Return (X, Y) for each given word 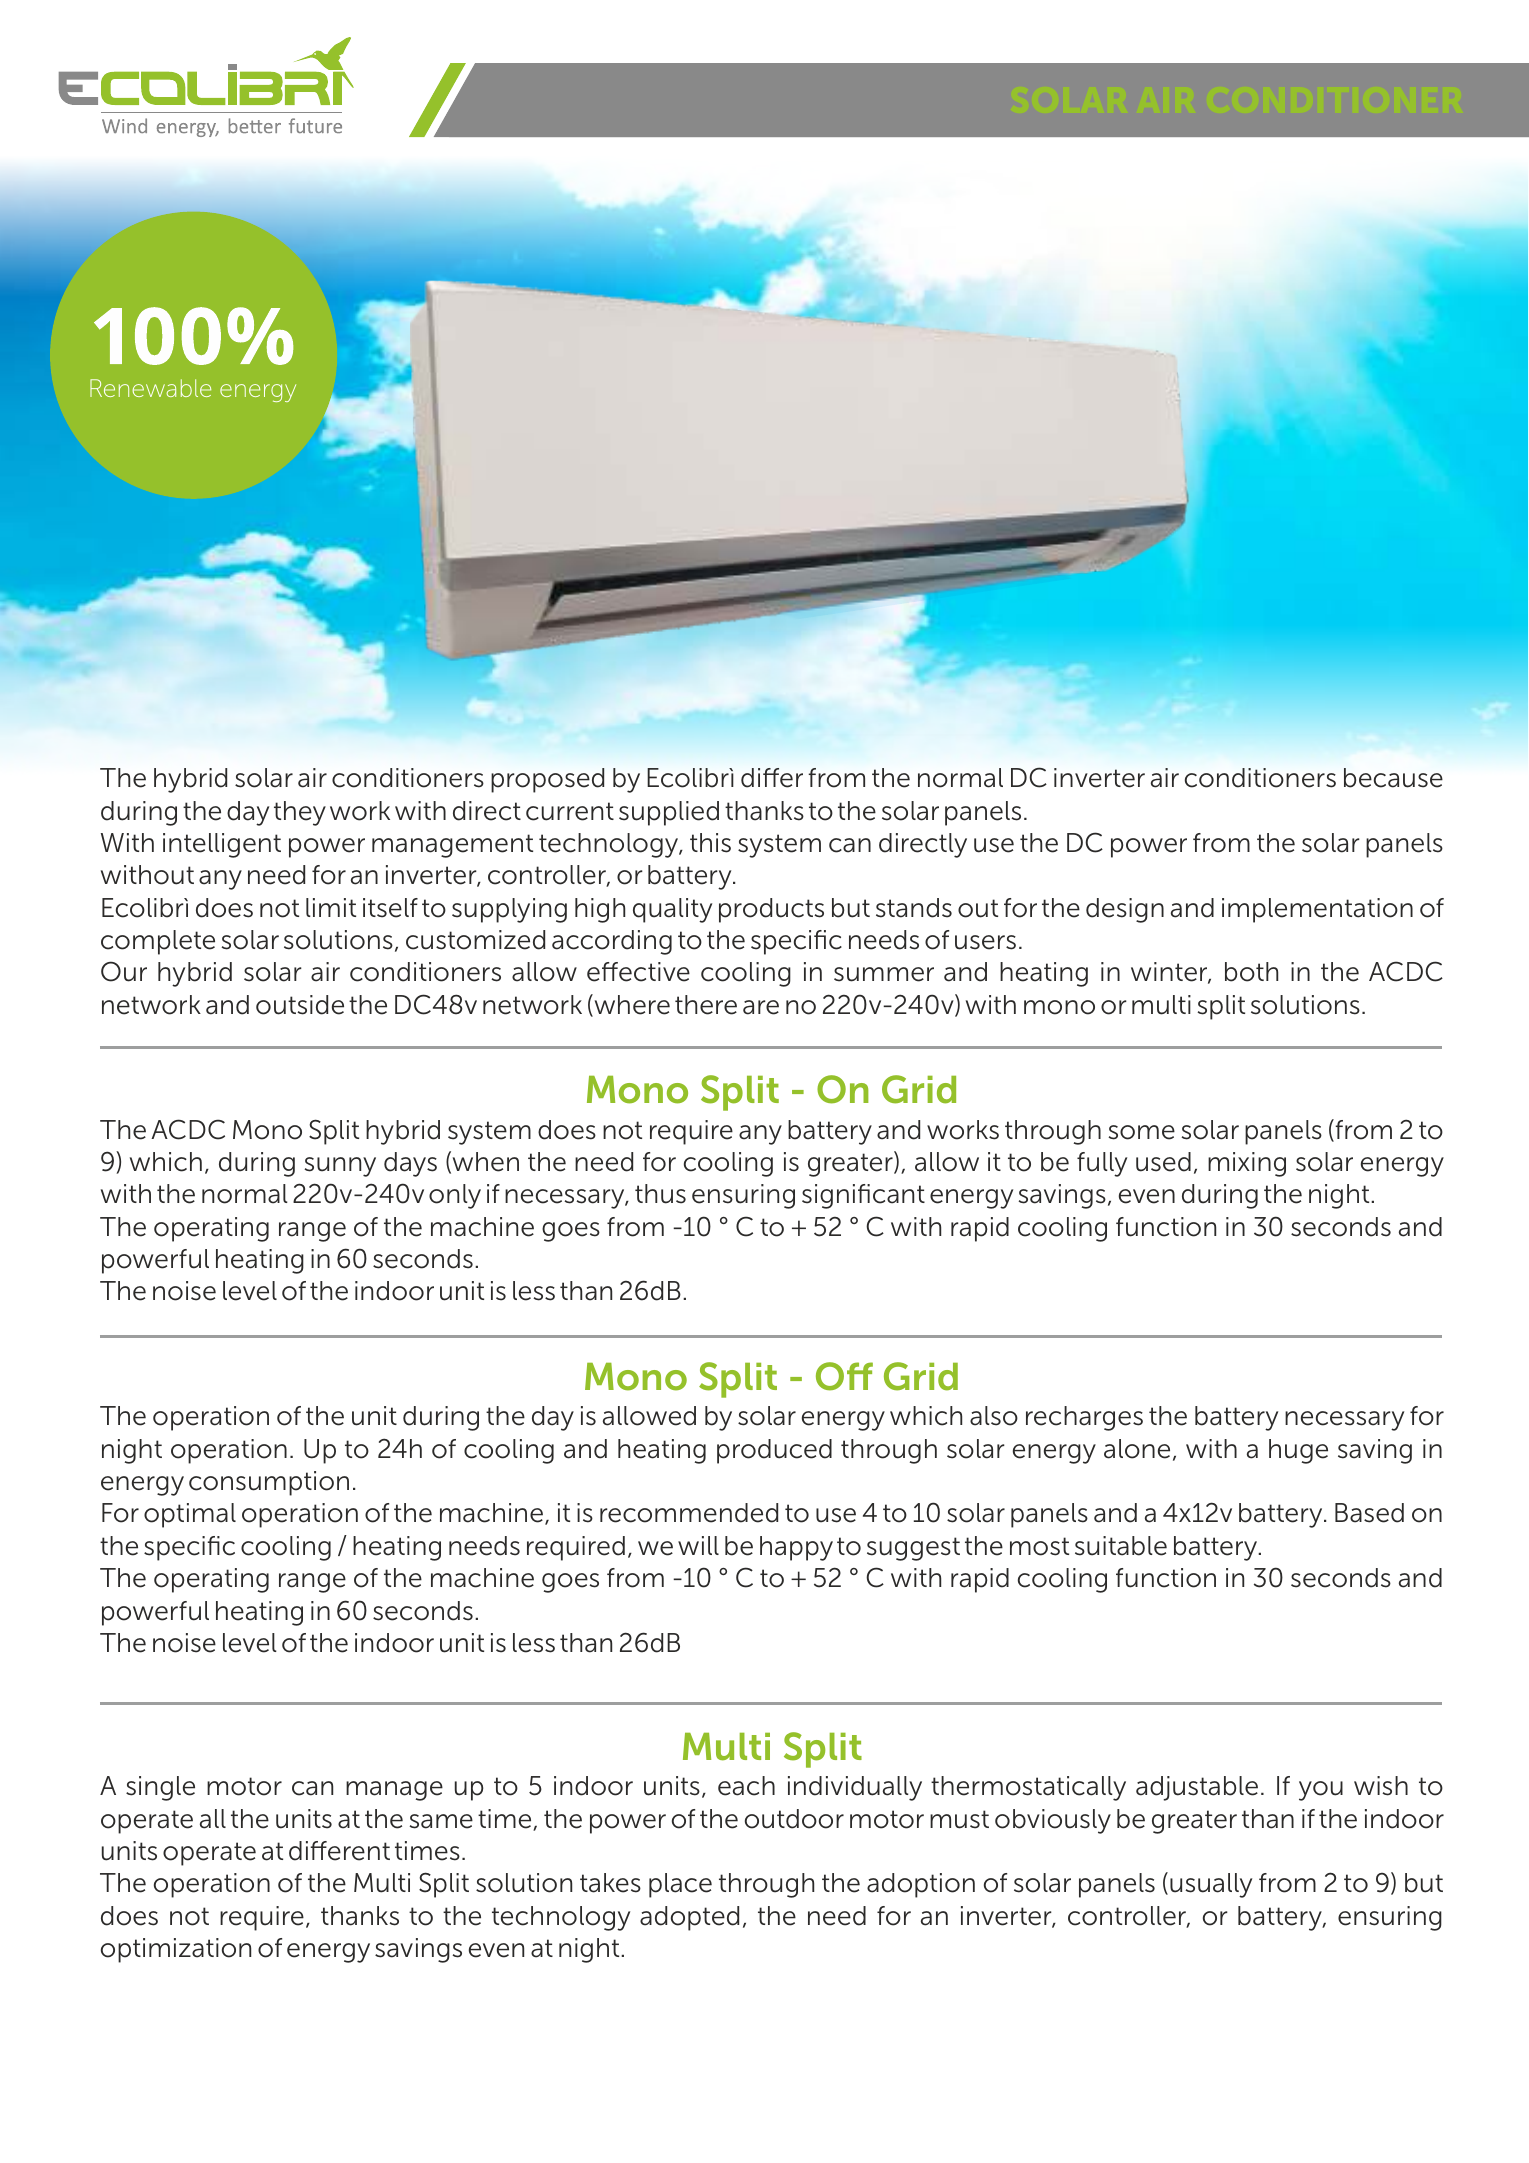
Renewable (150, 388)
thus (660, 1194)
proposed (547, 780)
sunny (340, 1167)
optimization (176, 1950)
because (1393, 778)
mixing (1247, 1164)
